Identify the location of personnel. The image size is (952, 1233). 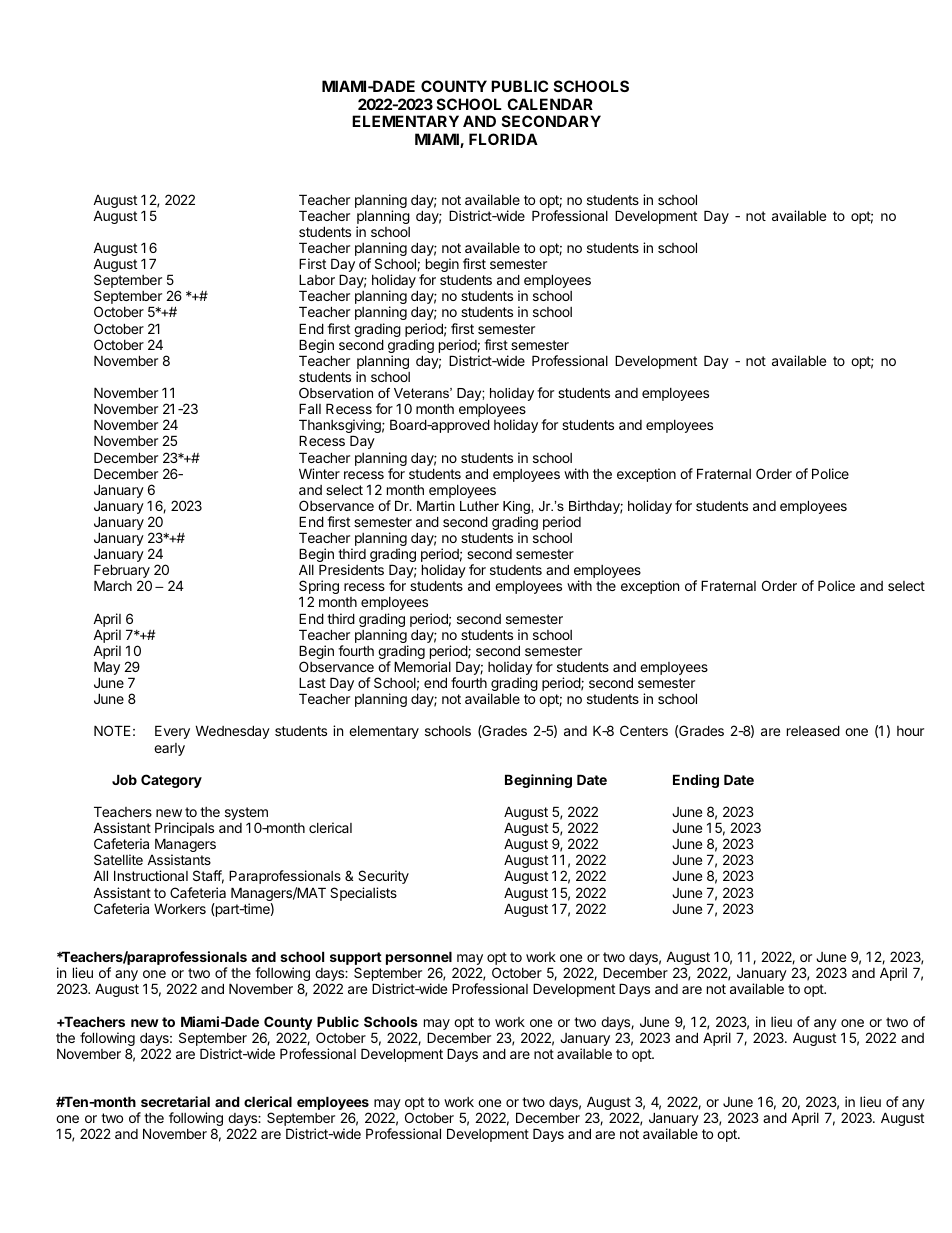
(419, 959).
